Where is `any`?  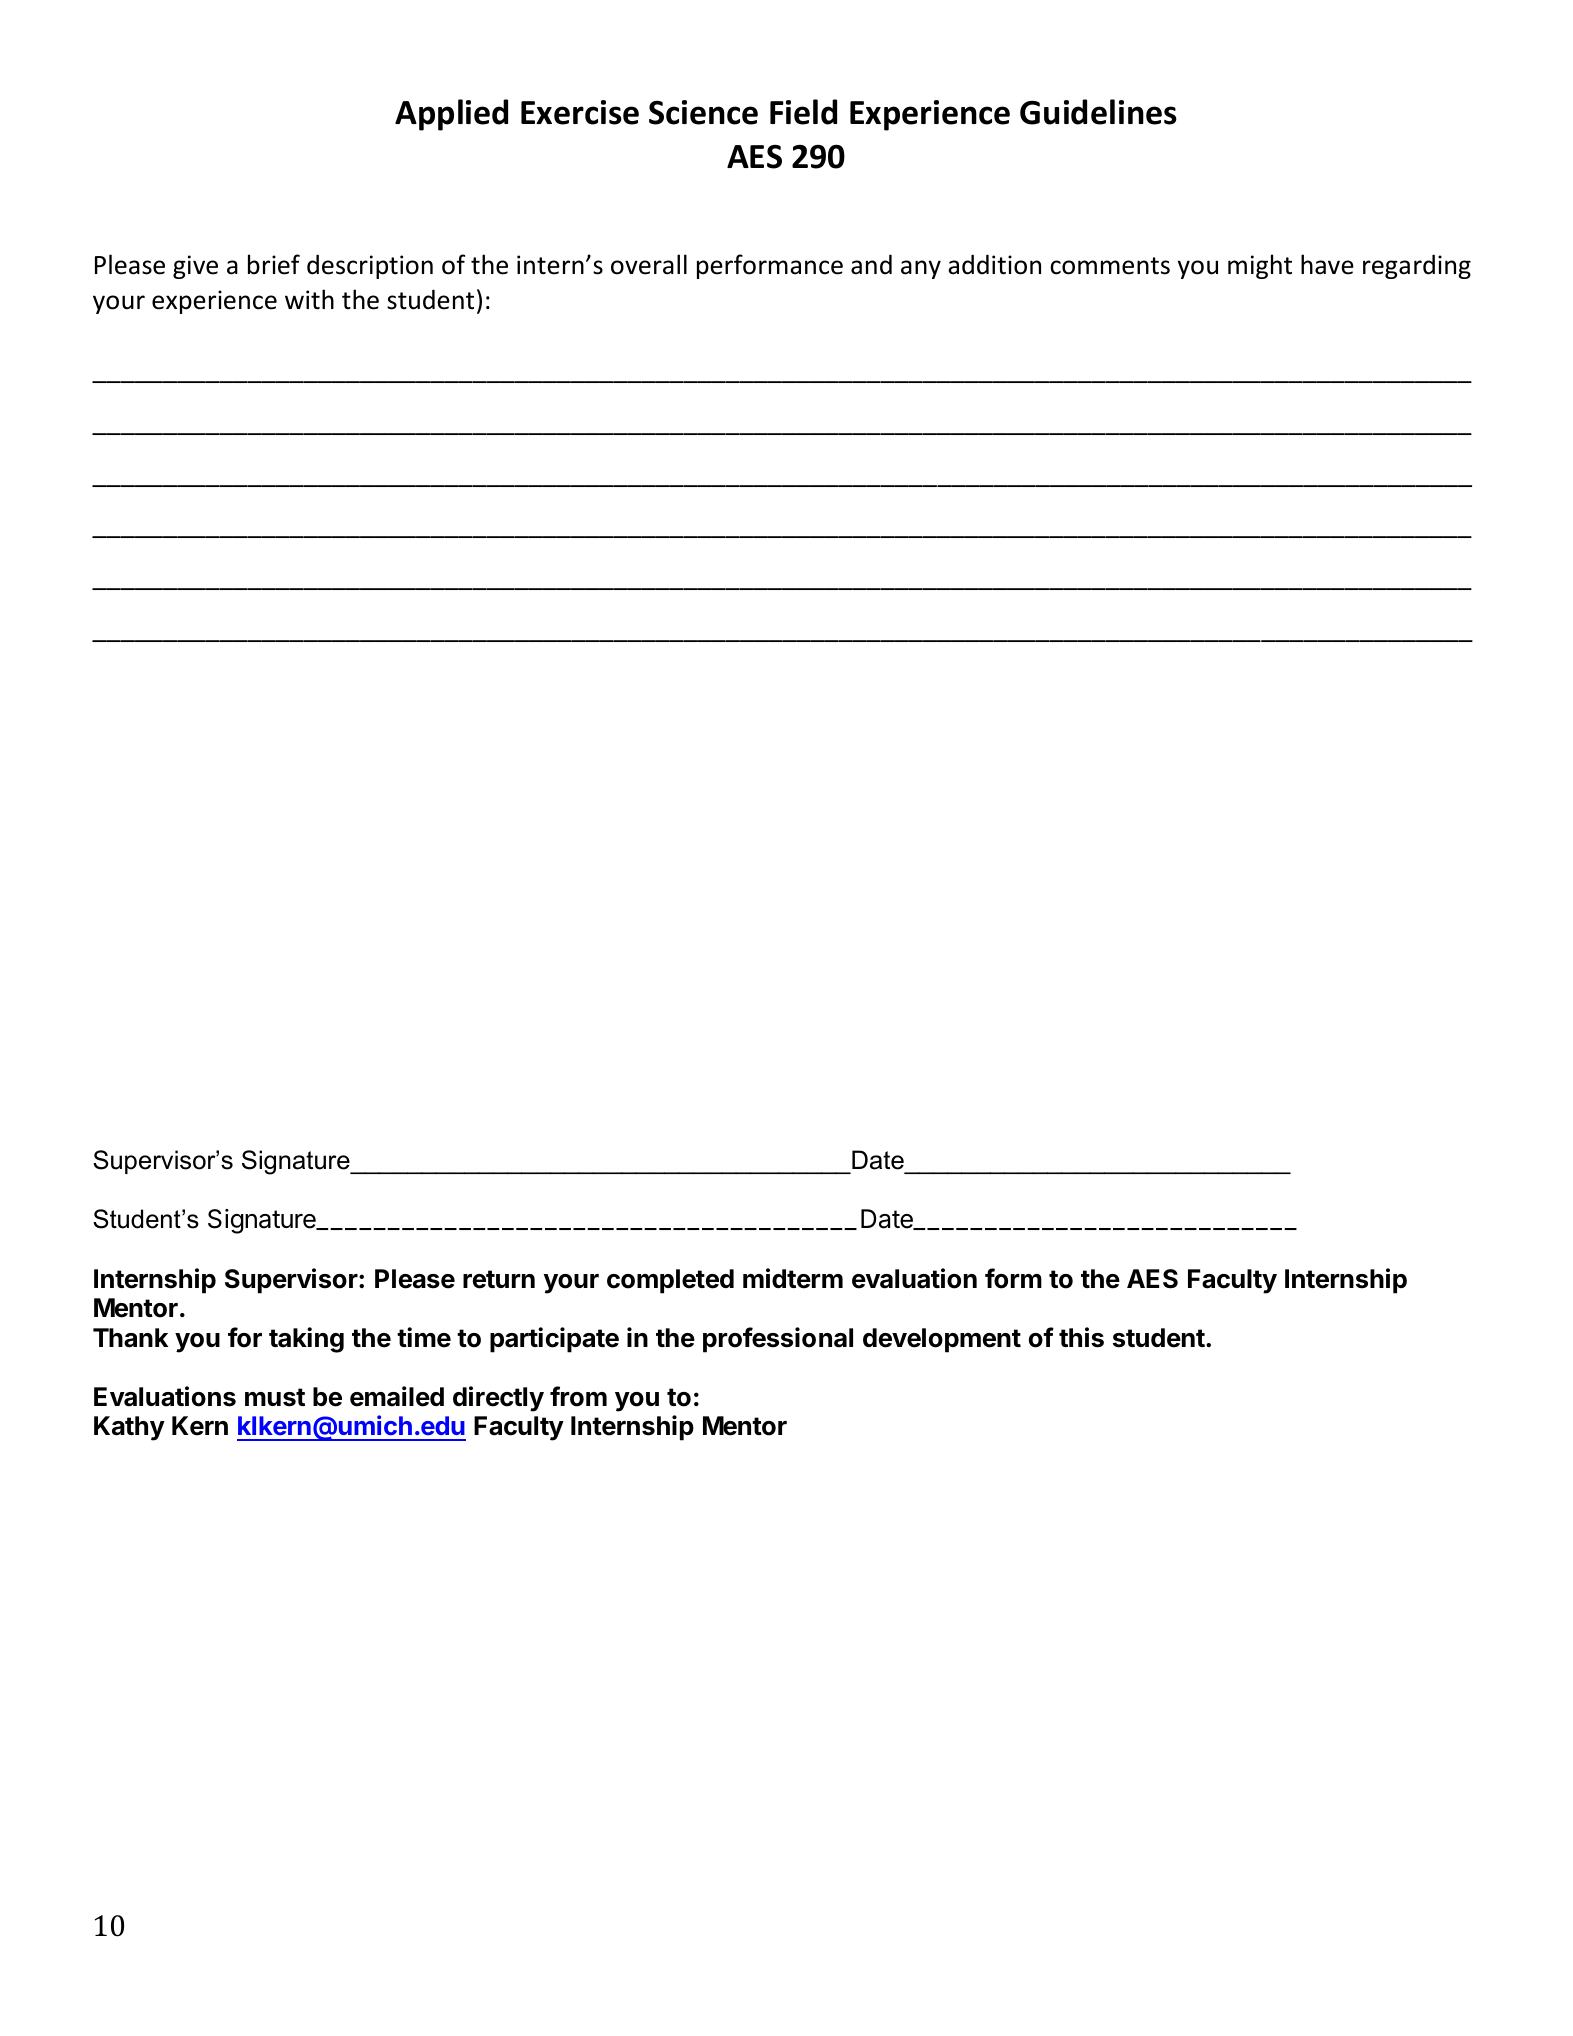
any is located at coordinates (921, 269).
